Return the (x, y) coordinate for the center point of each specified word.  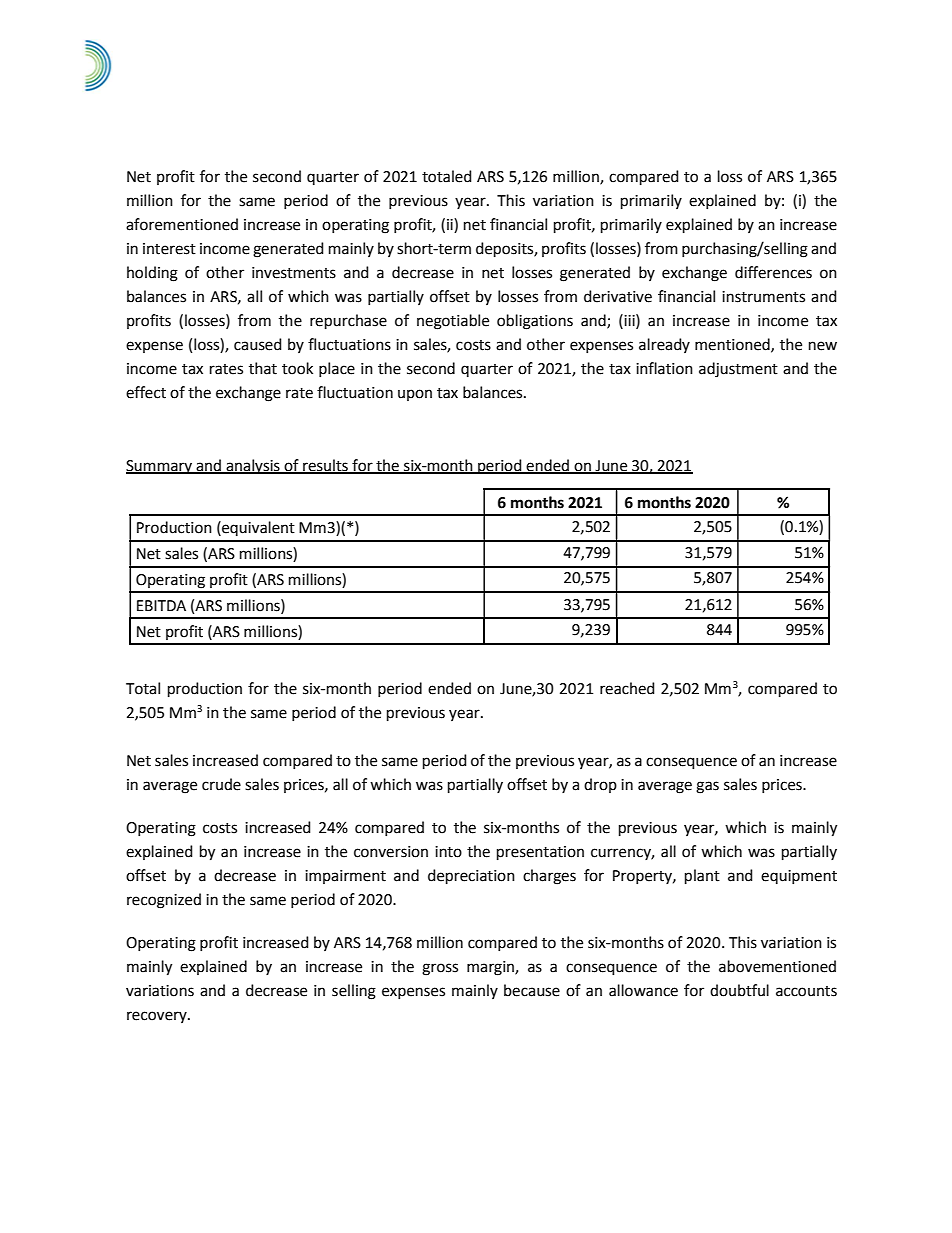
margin (491, 968)
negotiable (453, 322)
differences (773, 272)
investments (294, 273)
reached (627, 688)
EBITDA (161, 605)
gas (707, 787)
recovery (158, 1017)
